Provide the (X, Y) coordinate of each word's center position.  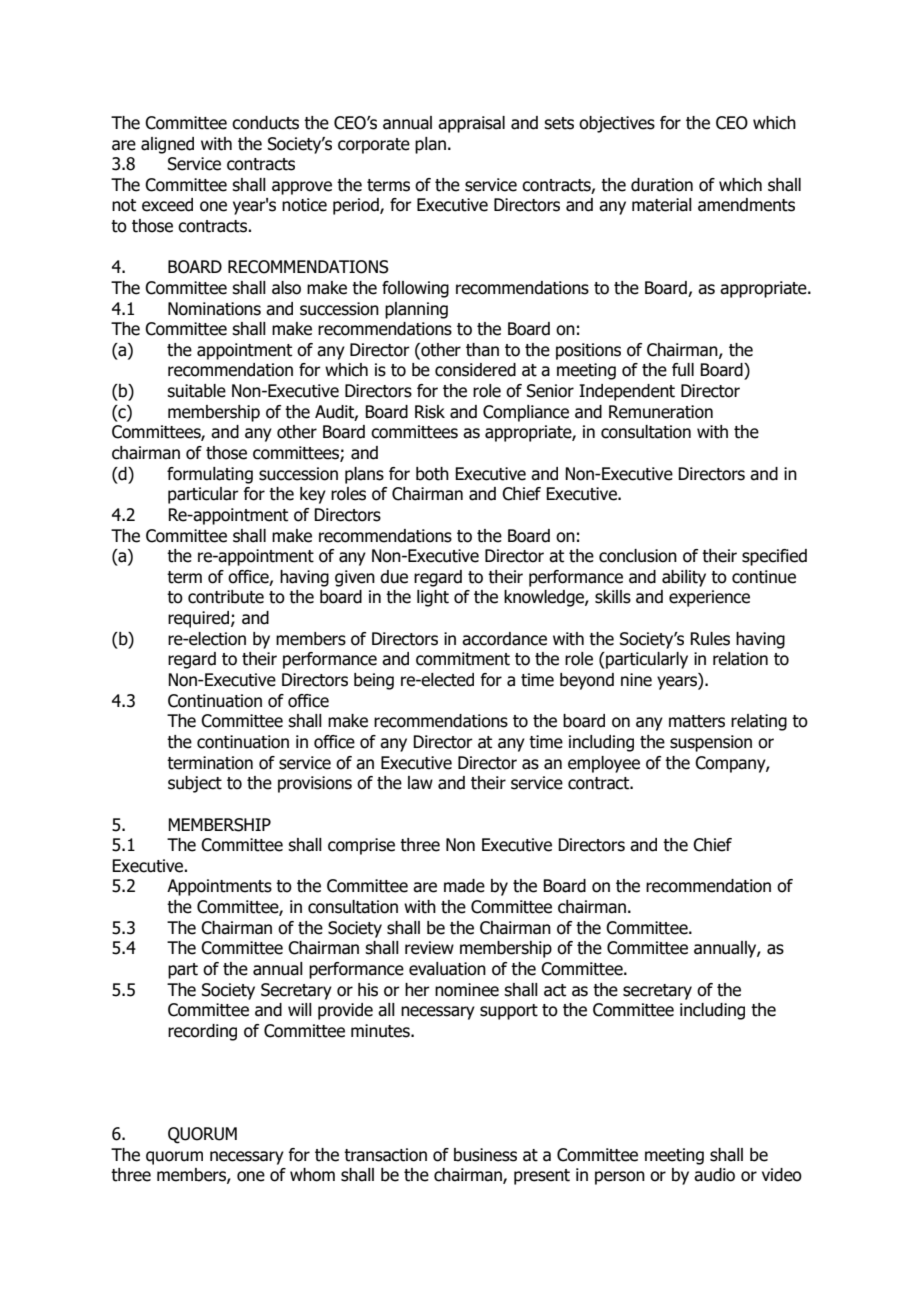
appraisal (471, 124)
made (464, 886)
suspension (711, 743)
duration (662, 185)
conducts (265, 123)
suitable (196, 391)
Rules (710, 639)
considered (475, 370)
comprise (361, 846)
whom (312, 1175)
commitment (463, 659)
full (683, 370)
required (200, 619)
